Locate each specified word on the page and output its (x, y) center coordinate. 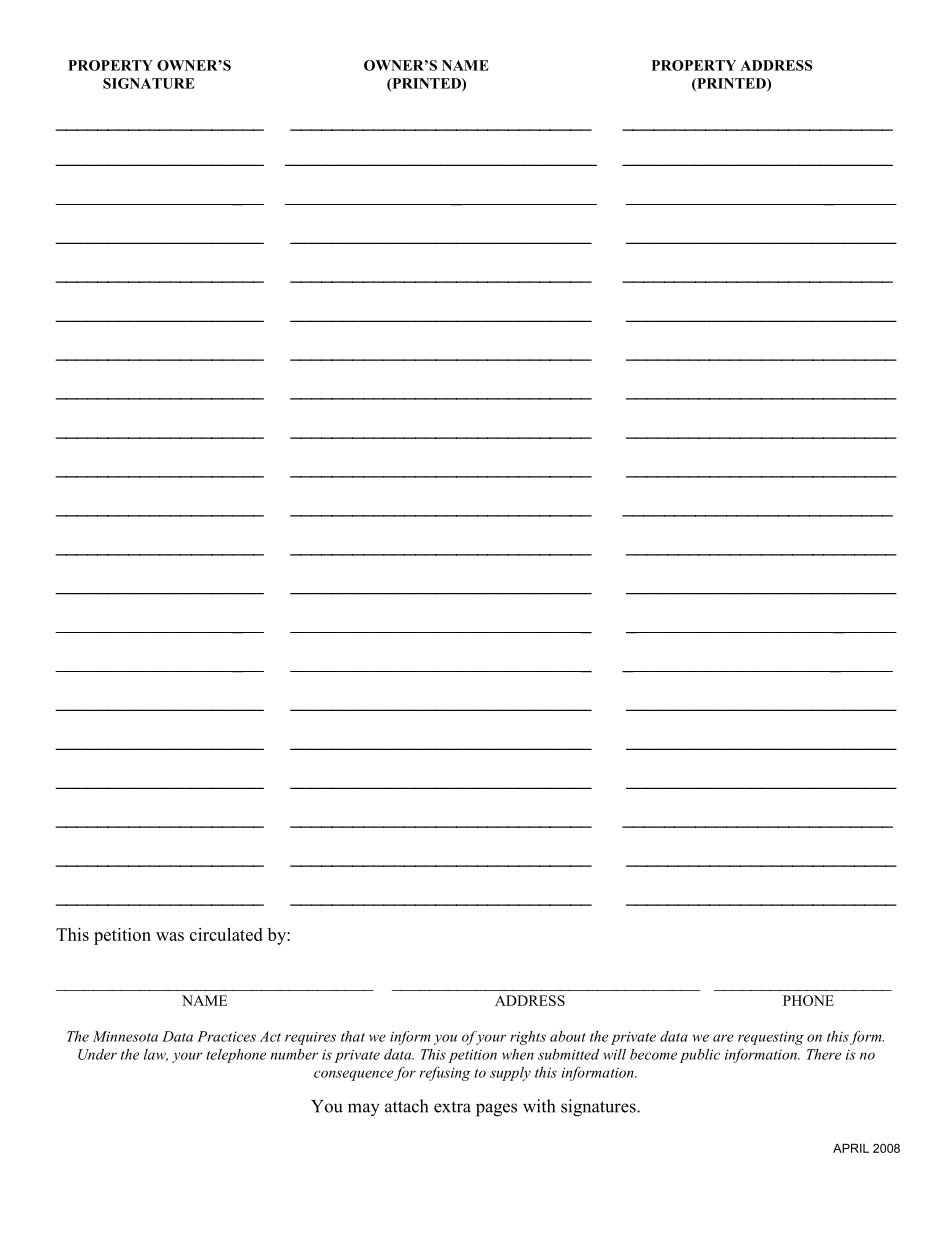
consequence (353, 1075)
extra (452, 1107)
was (170, 936)
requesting (771, 1038)
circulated (226, 934)
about (568, 1036)
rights (528, 1038)
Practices (226, 1036)
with (539, 1106)
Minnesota (125, 1036)
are (723, 1038)
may (364, 1110)
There (824, 1054)
